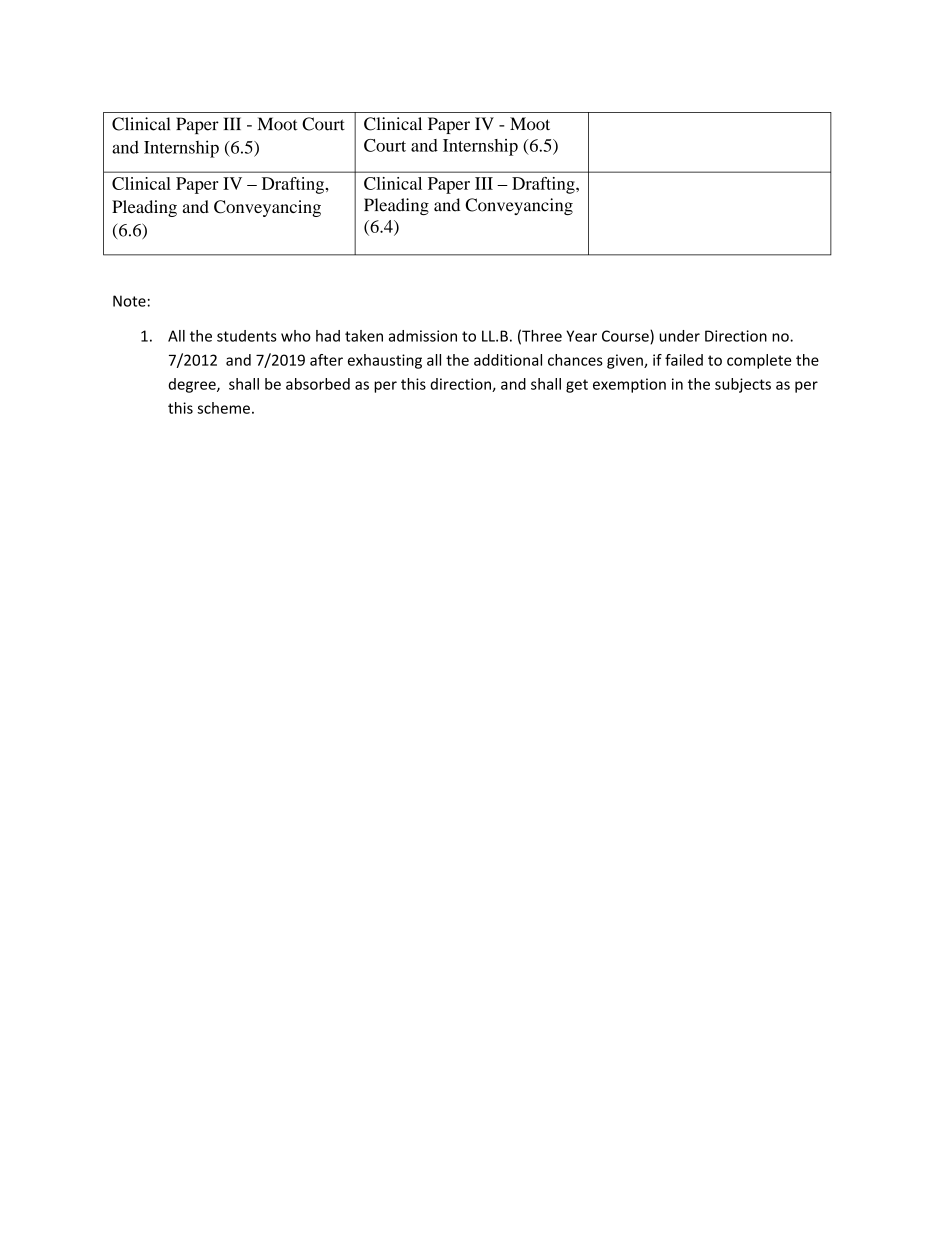 The image size is (952, 1233). Describe the element at coordinates (129, 301) in the screenshot. I see `Note` at that location.
